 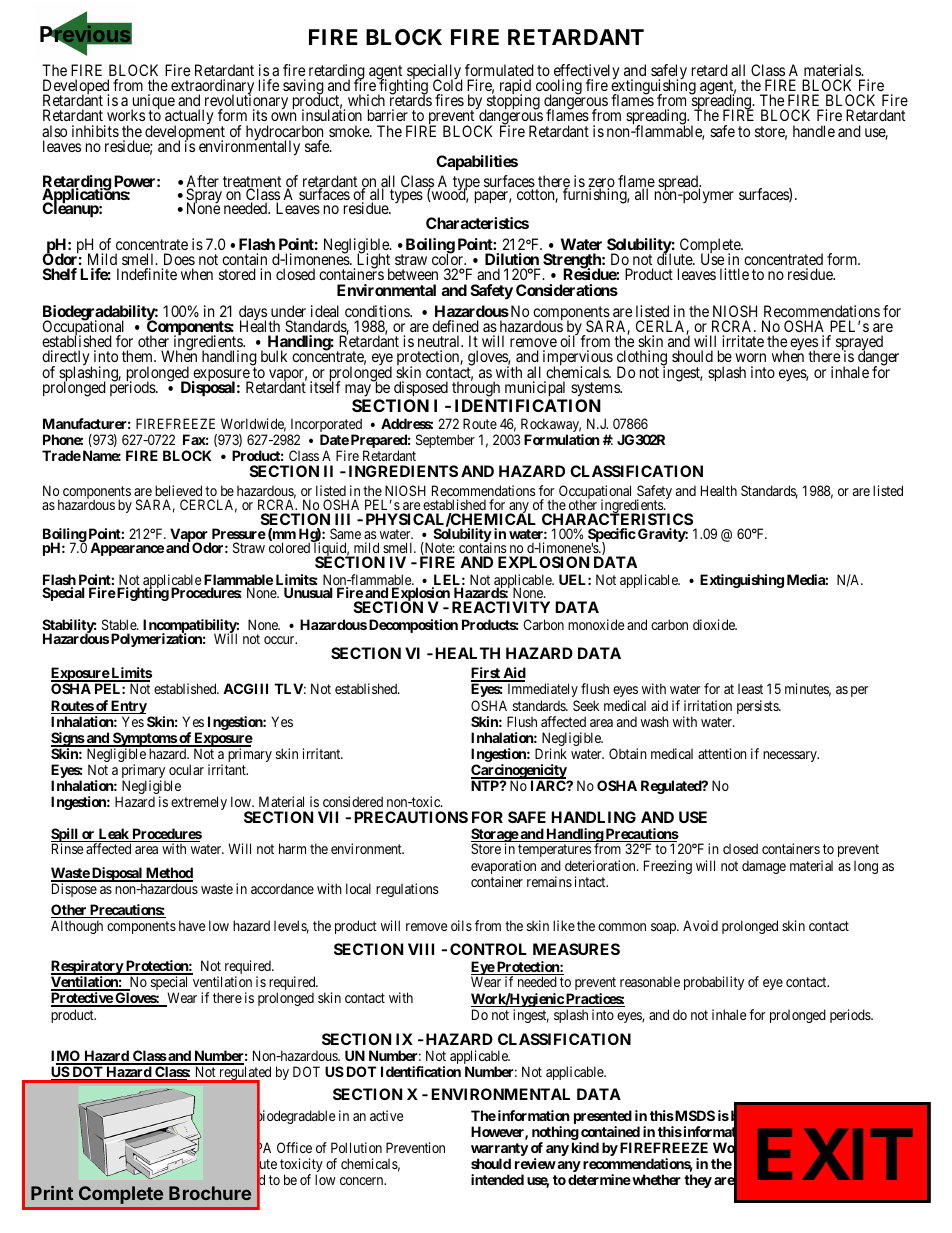 I want to click on them, so click(x=138, y=356).
